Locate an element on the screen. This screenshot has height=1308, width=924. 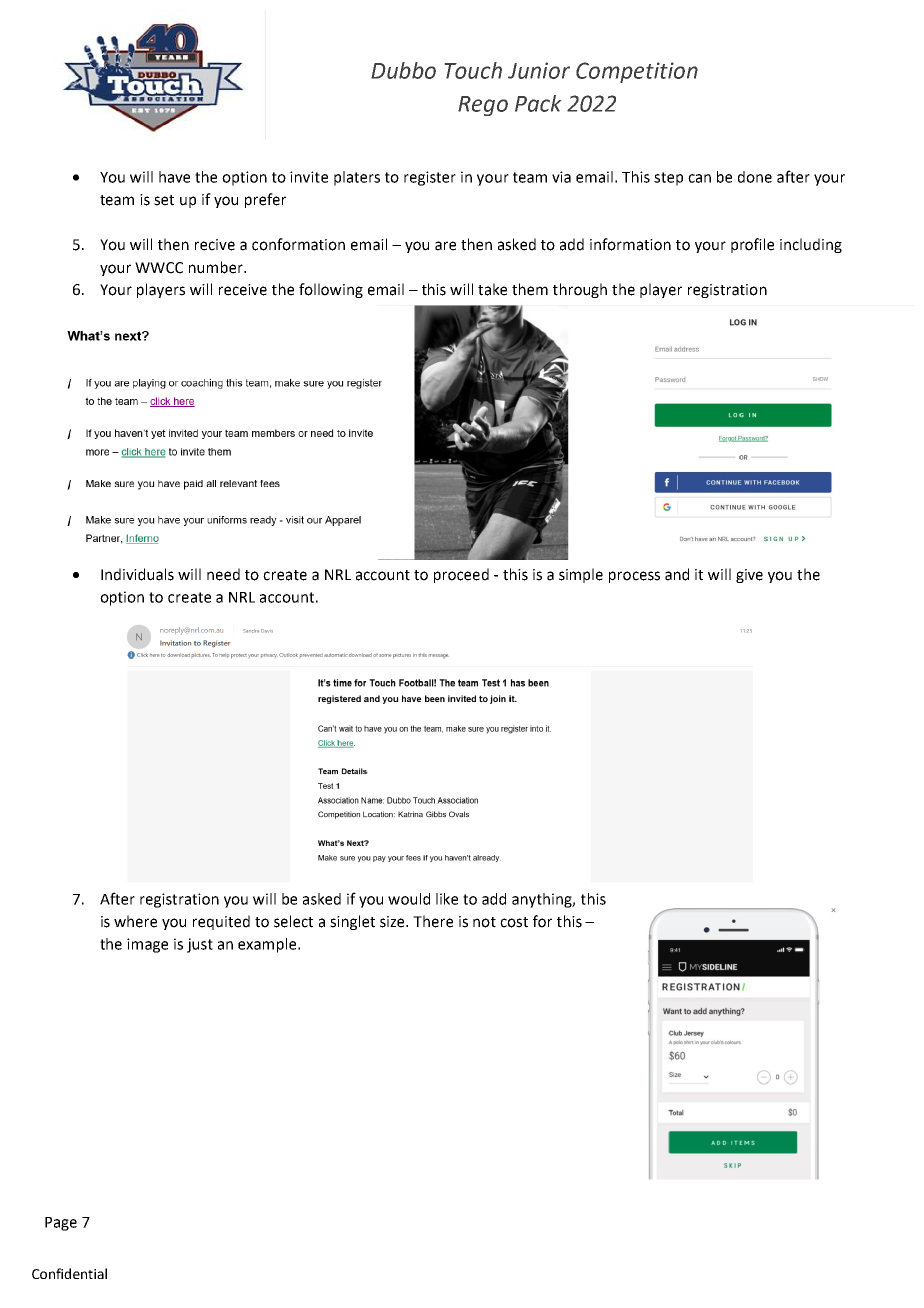
Rego is located at coordinates (483, 106).
